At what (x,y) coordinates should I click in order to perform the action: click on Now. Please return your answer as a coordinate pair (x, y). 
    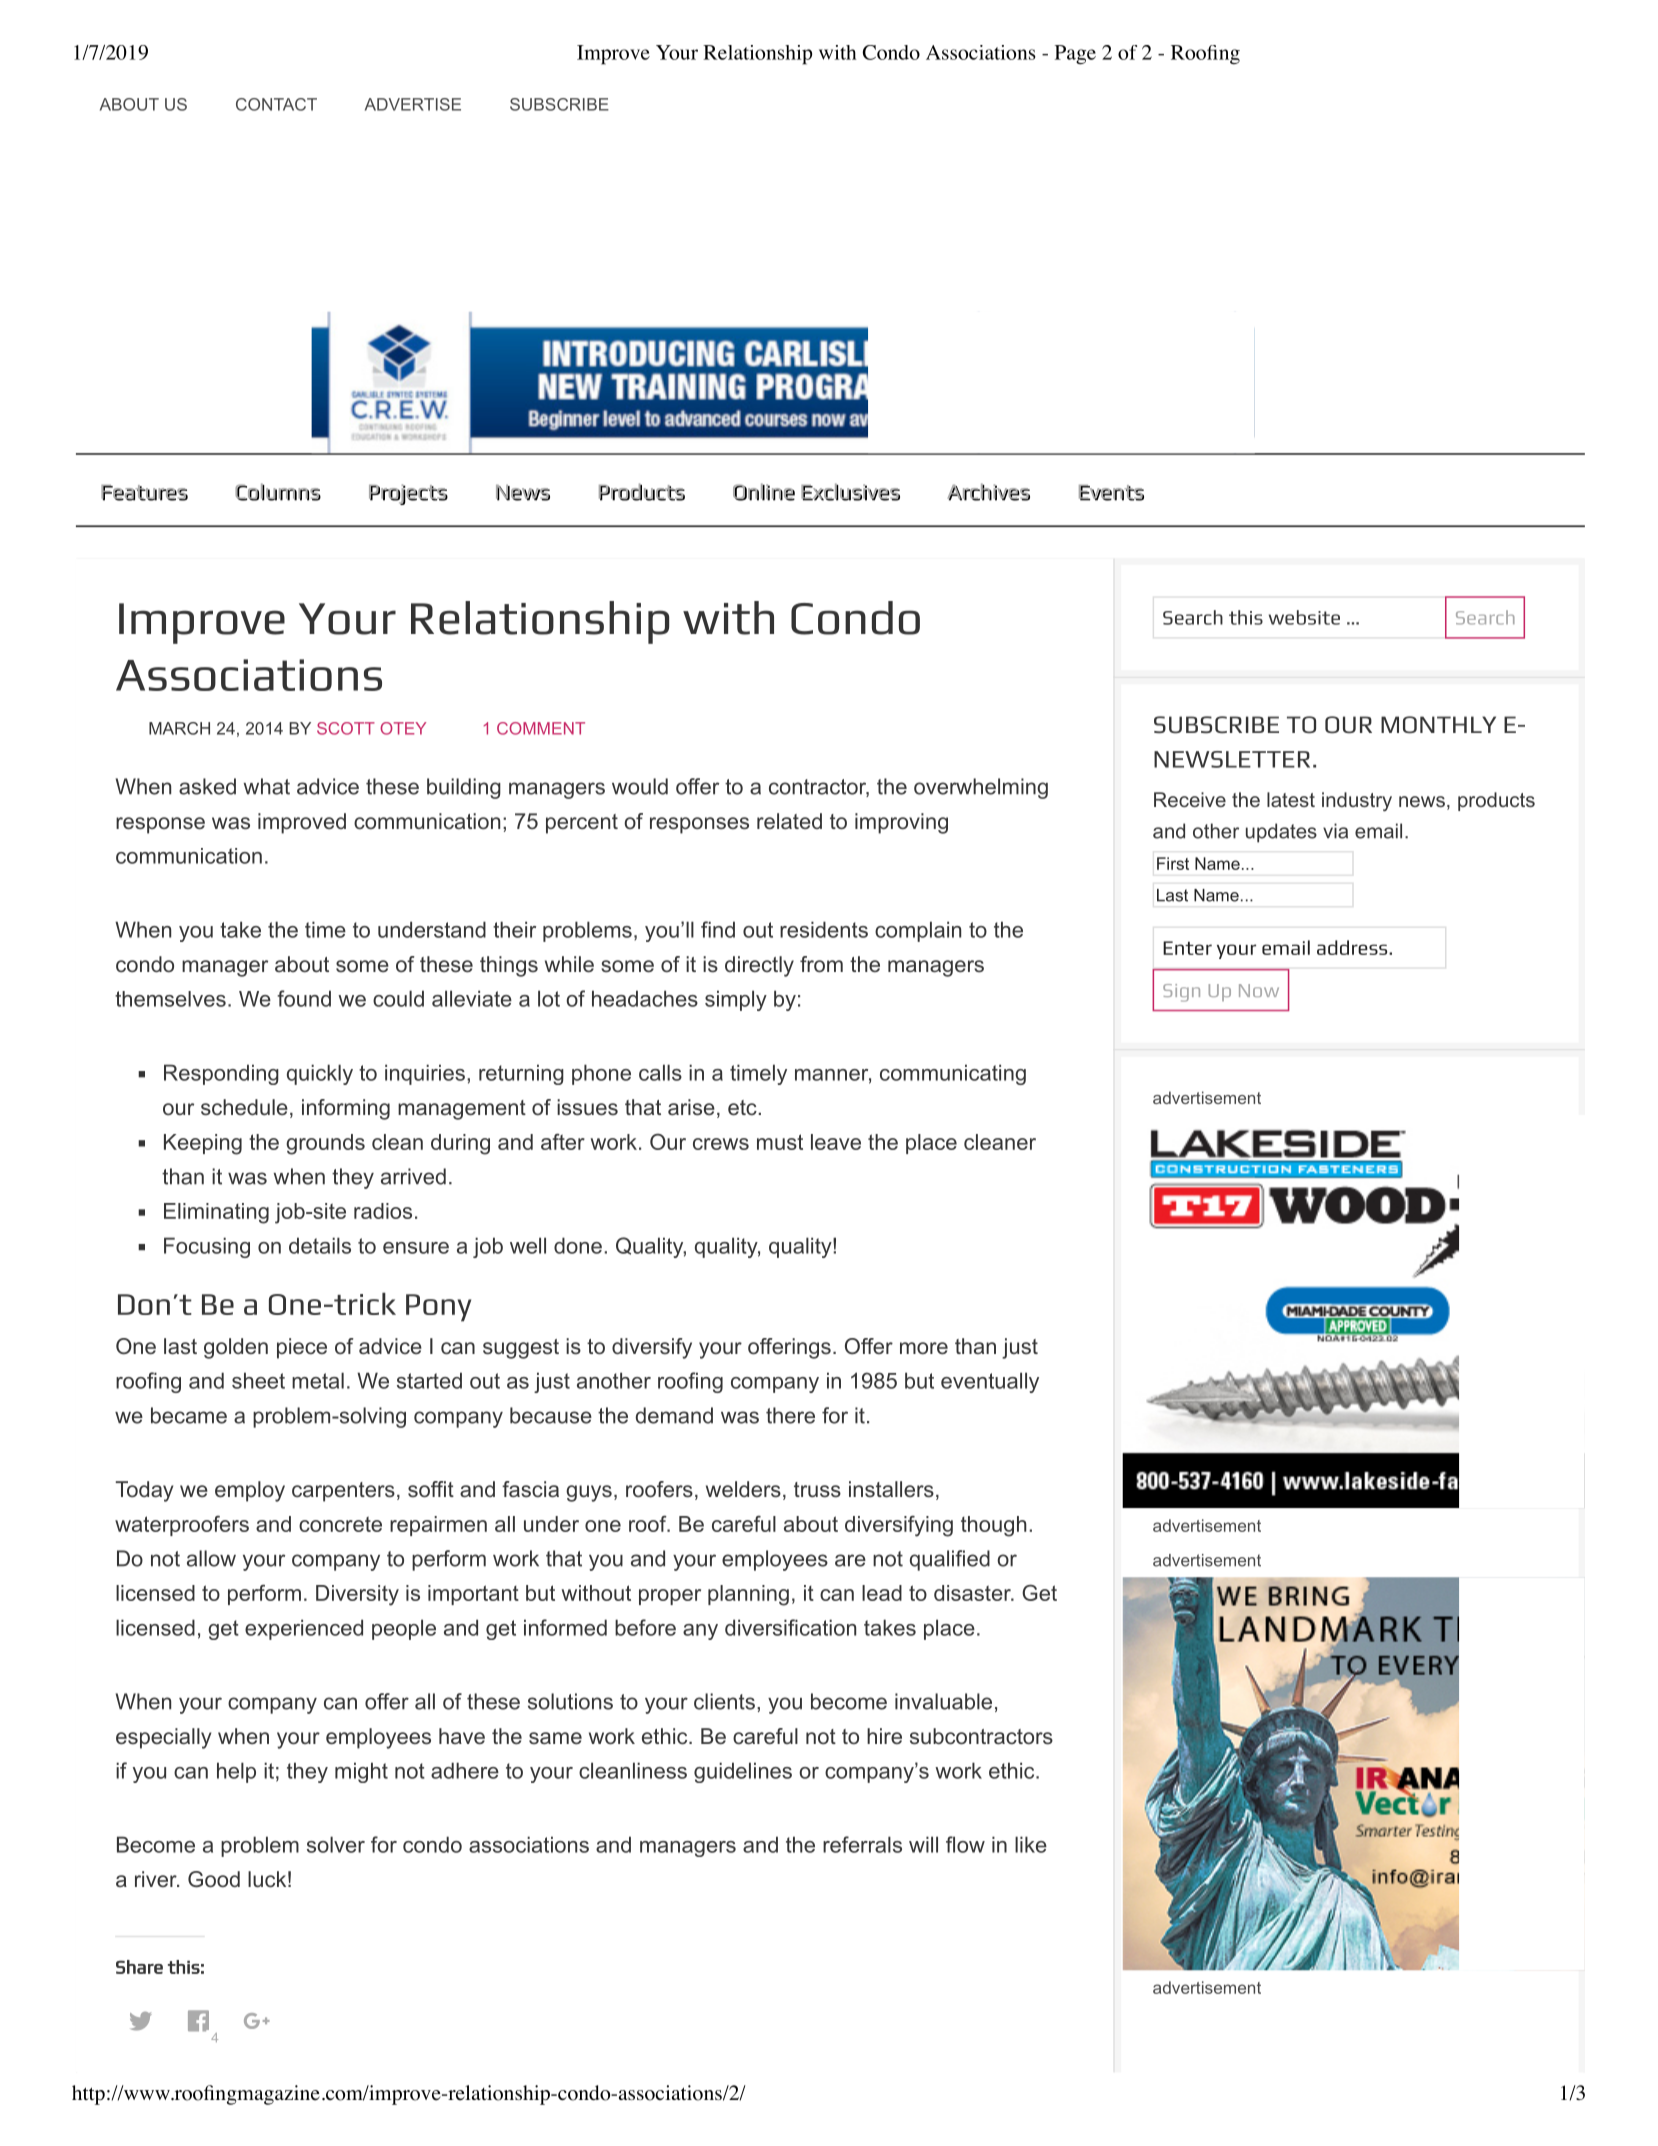
    Looking at the image, I should click on (1259, 990).
